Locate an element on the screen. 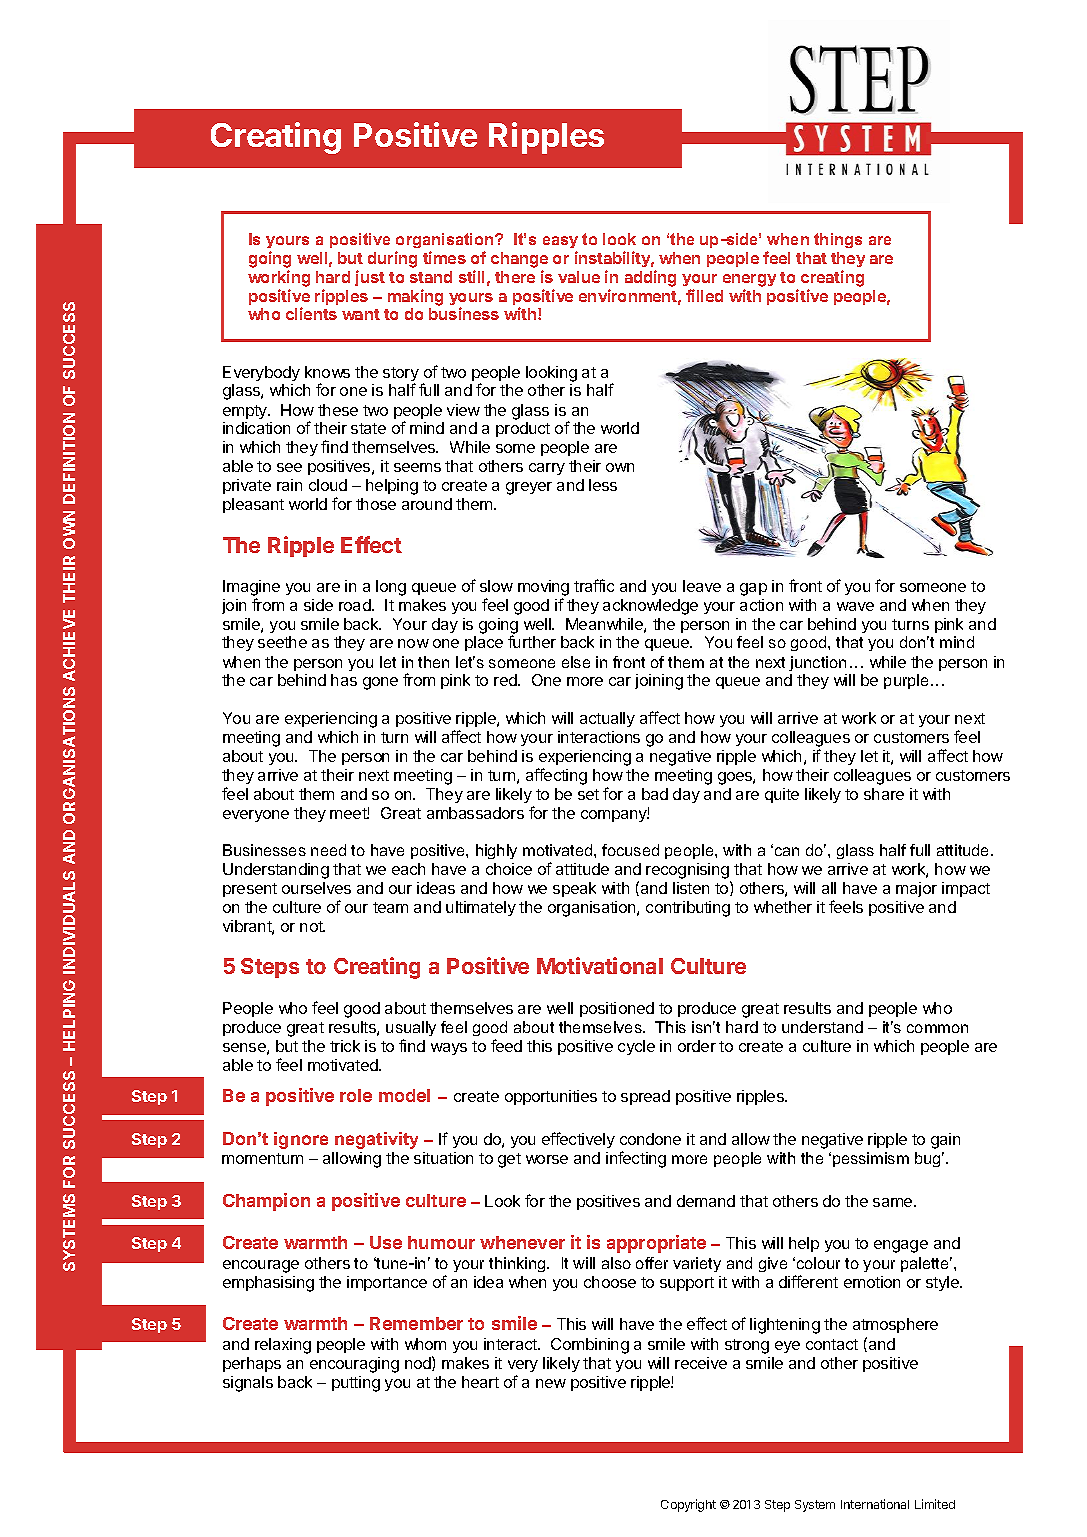  traffic is located at coordinates (594, 585).
